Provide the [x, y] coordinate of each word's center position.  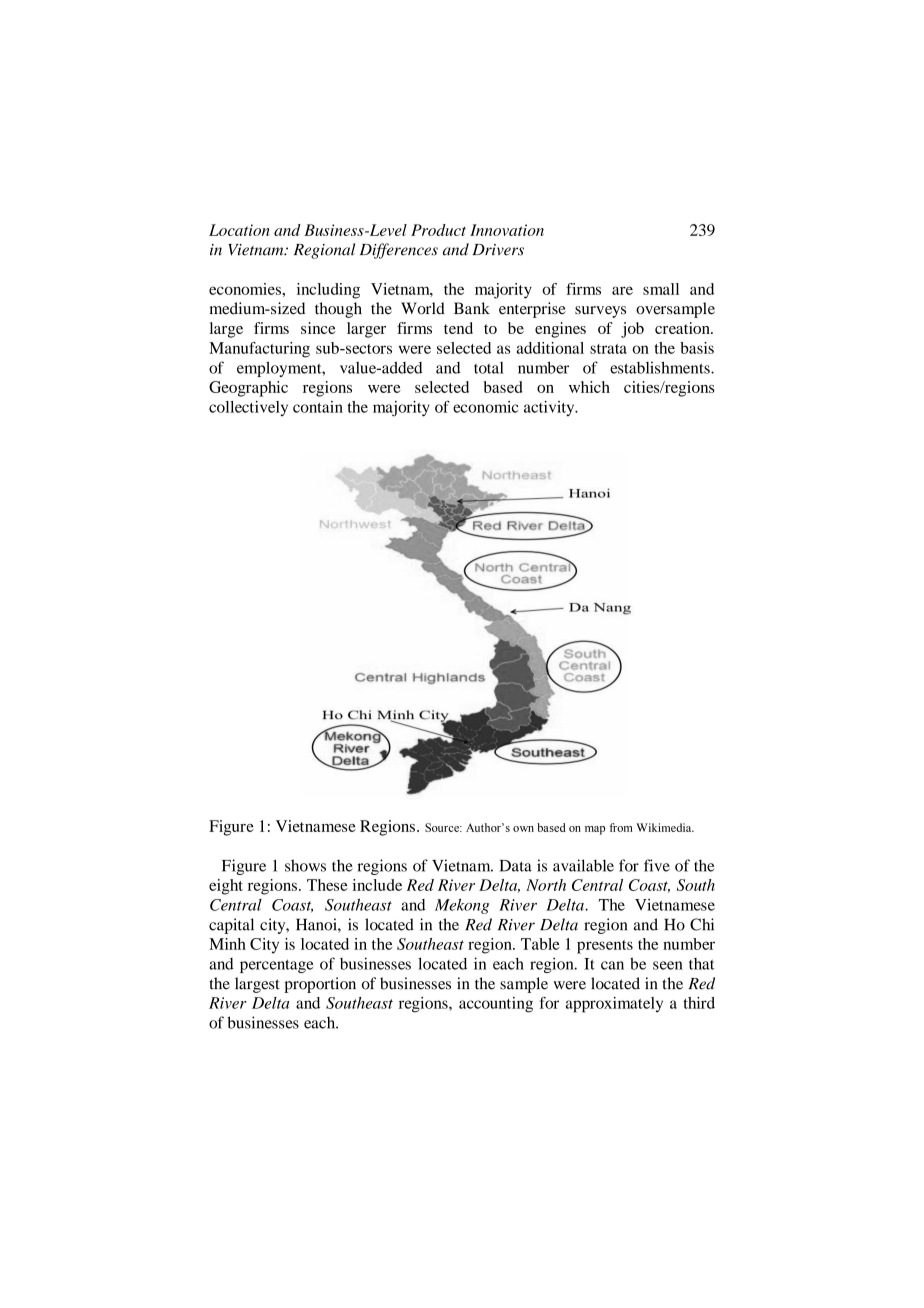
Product [438, 230]
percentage [276, 966]
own [523, 829]
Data [516, 866]
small [661, 289]
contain [318, 407]
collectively [248, 408]
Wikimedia [665, 827]
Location [239, 230]
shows [305, 865]
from [621, 827]
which [589, 387]
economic [485, 407]
